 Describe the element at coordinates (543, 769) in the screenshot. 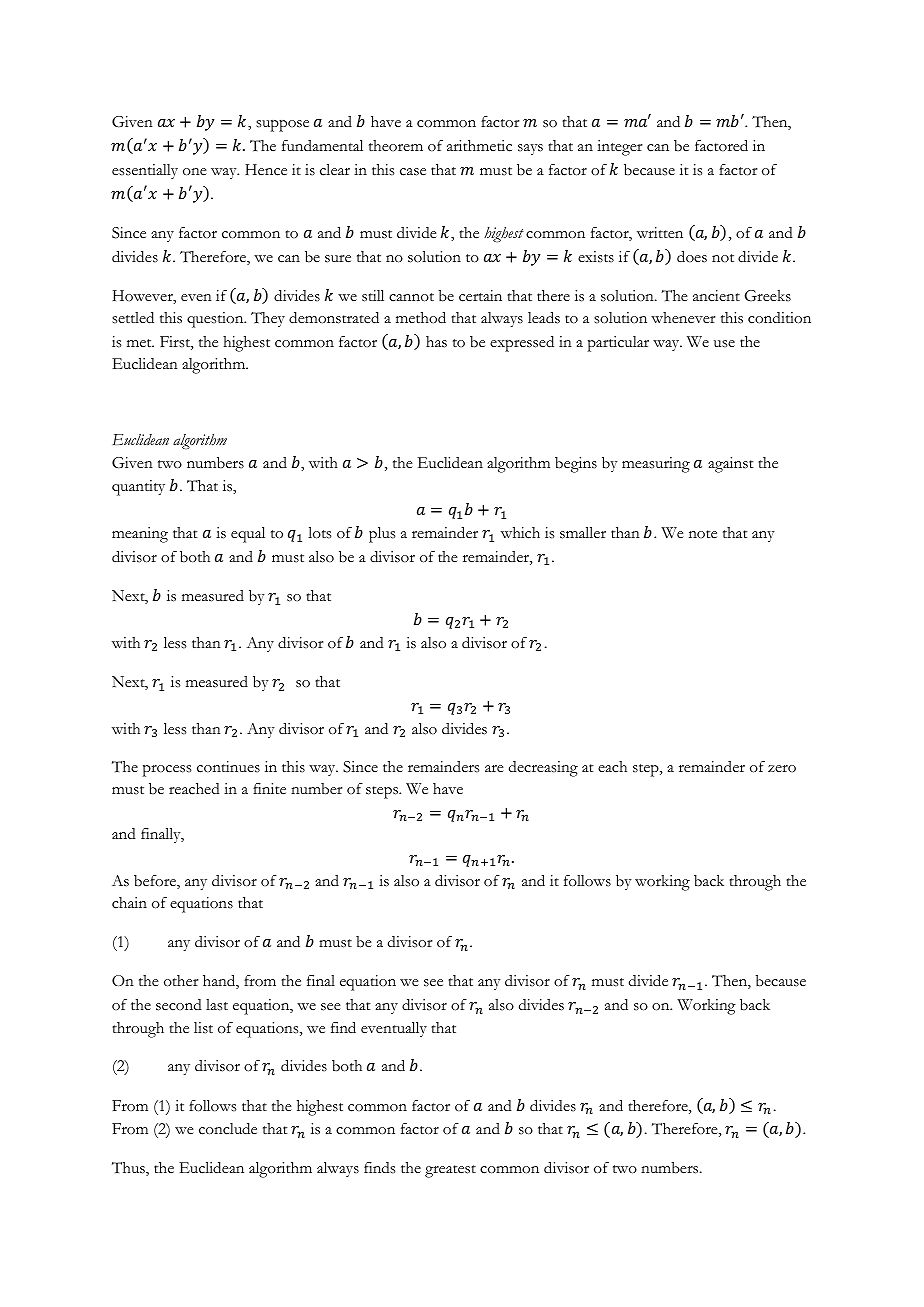

I see `decreasing` at that location.
